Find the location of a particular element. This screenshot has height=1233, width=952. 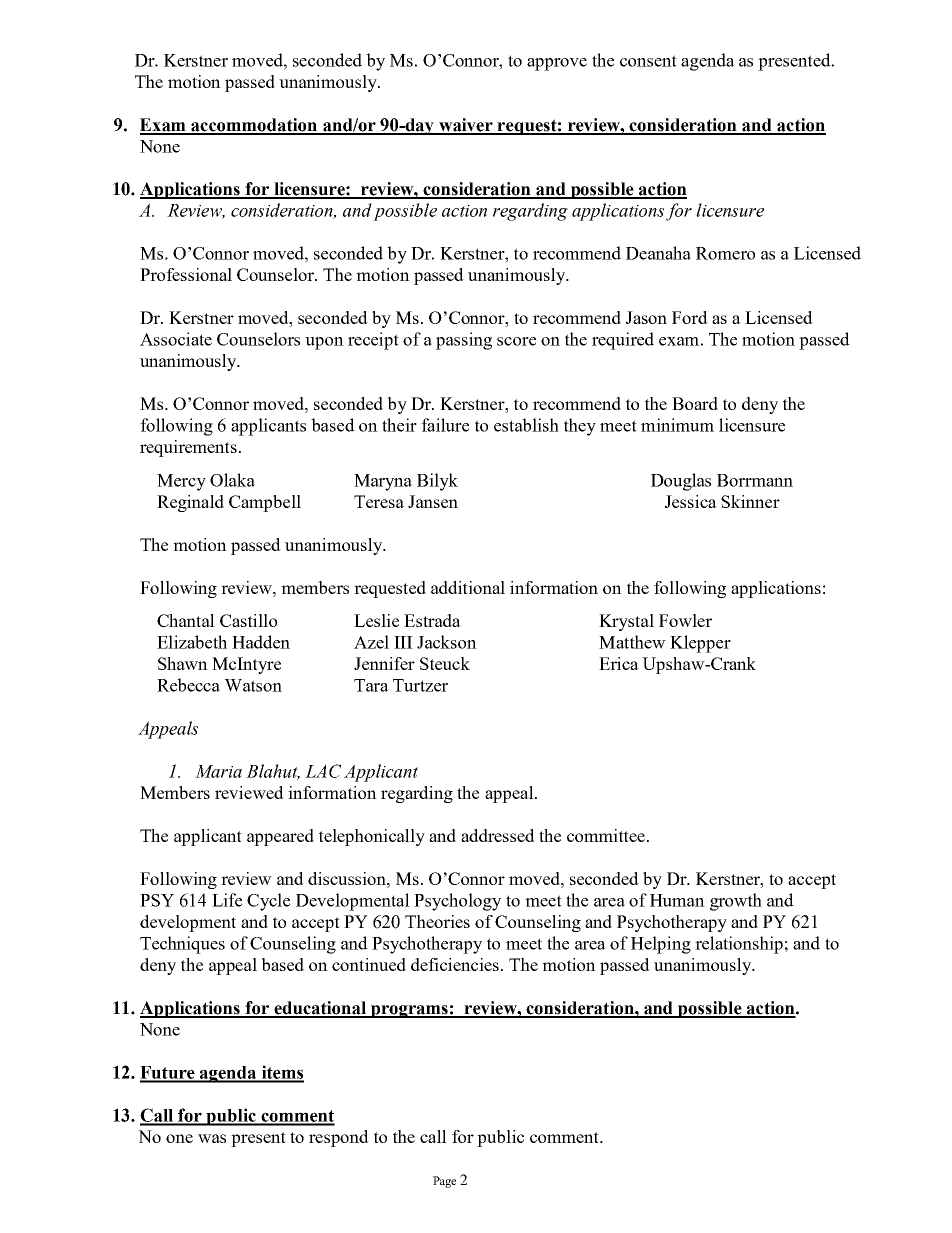

consent is located at coordinates (648, 61).
